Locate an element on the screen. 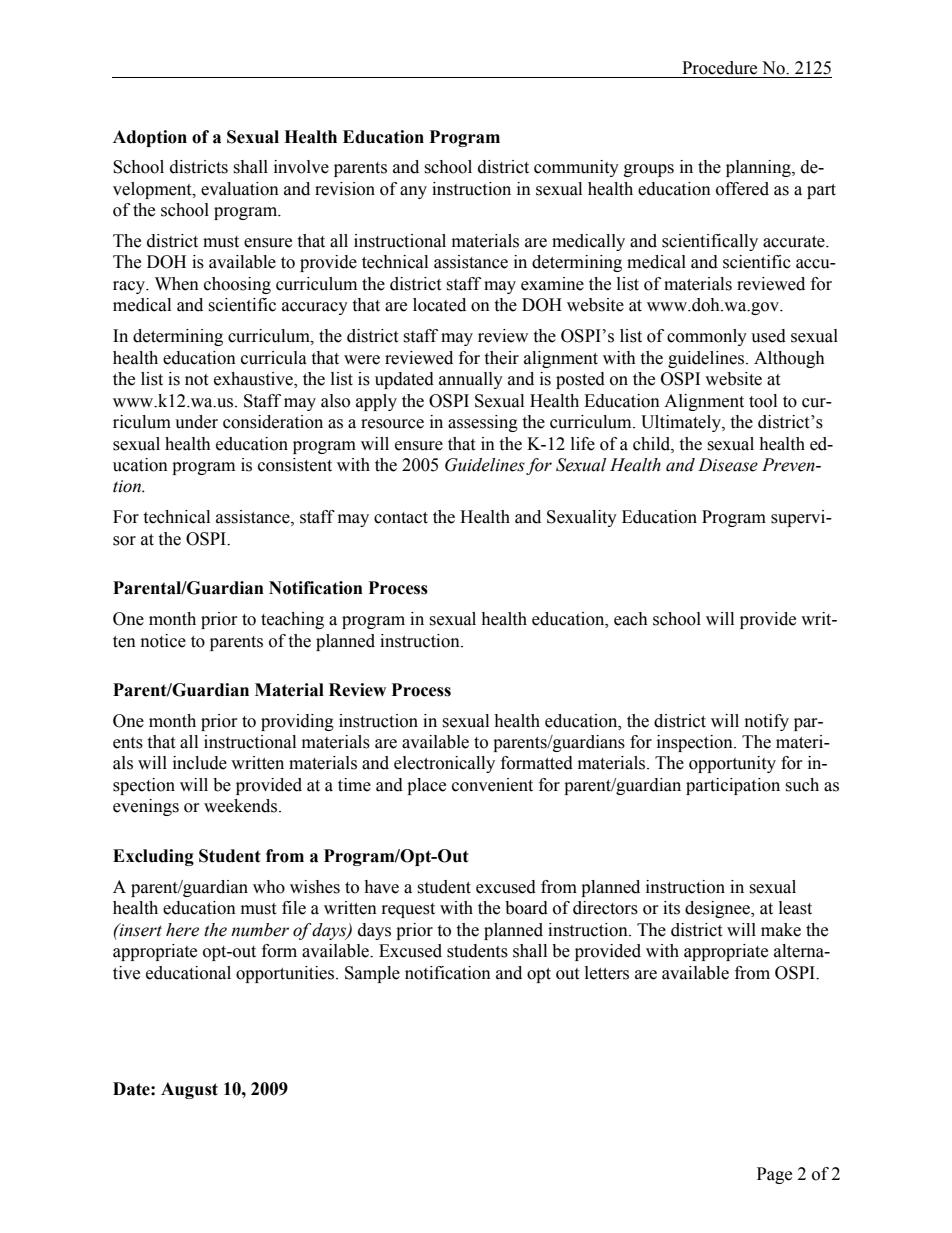 The height and width of the screenshot is (1233, 952). notify is located at coordinates (767, 722).
